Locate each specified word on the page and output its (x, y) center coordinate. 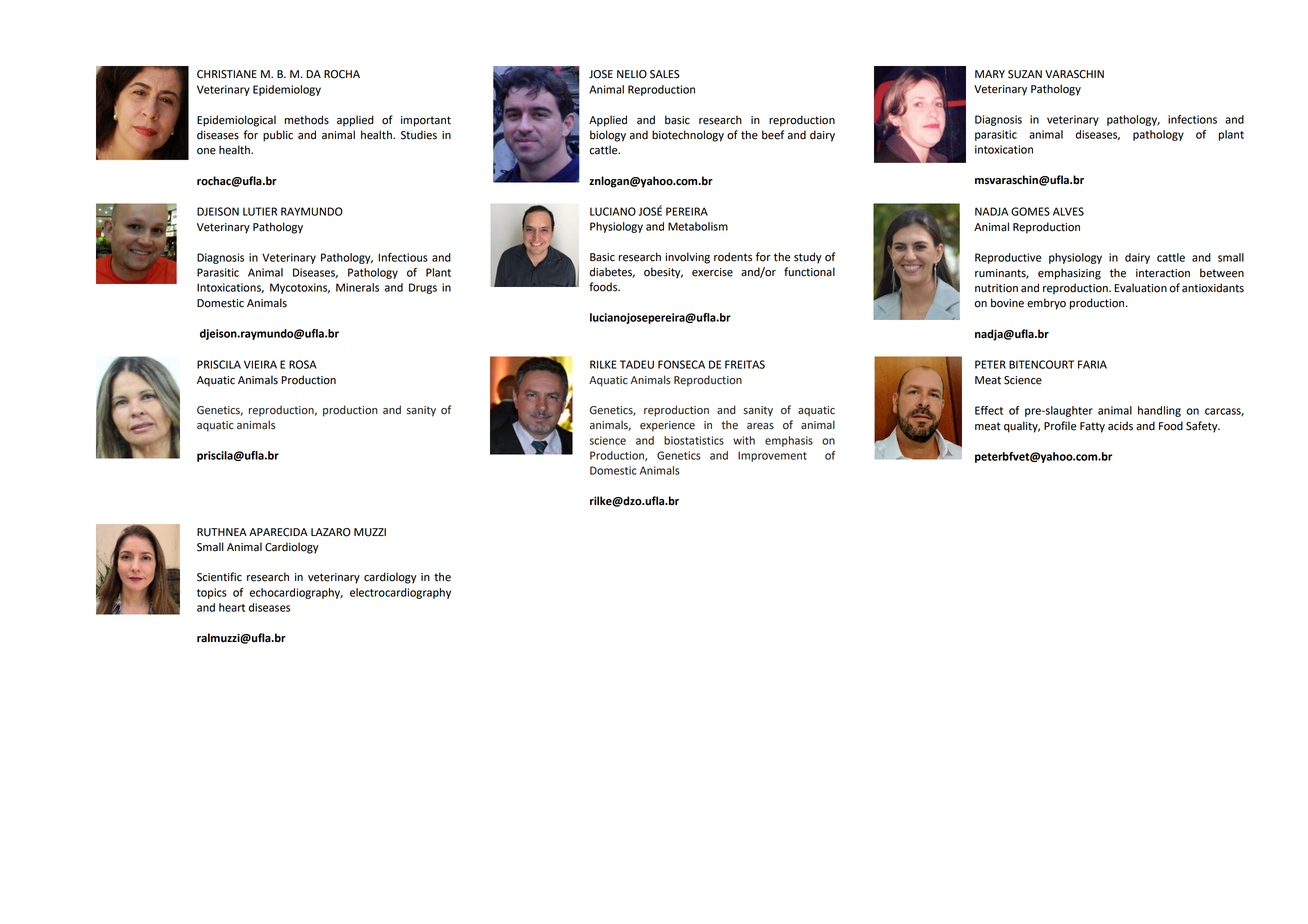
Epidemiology (287, 90)
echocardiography (296, 593)
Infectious (403, 257)
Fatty (1092, 427)
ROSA (303, 364)
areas (760, 426)
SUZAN (1025, 74)
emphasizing (1069, 274)
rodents (733, 257)
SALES (664, 74)
